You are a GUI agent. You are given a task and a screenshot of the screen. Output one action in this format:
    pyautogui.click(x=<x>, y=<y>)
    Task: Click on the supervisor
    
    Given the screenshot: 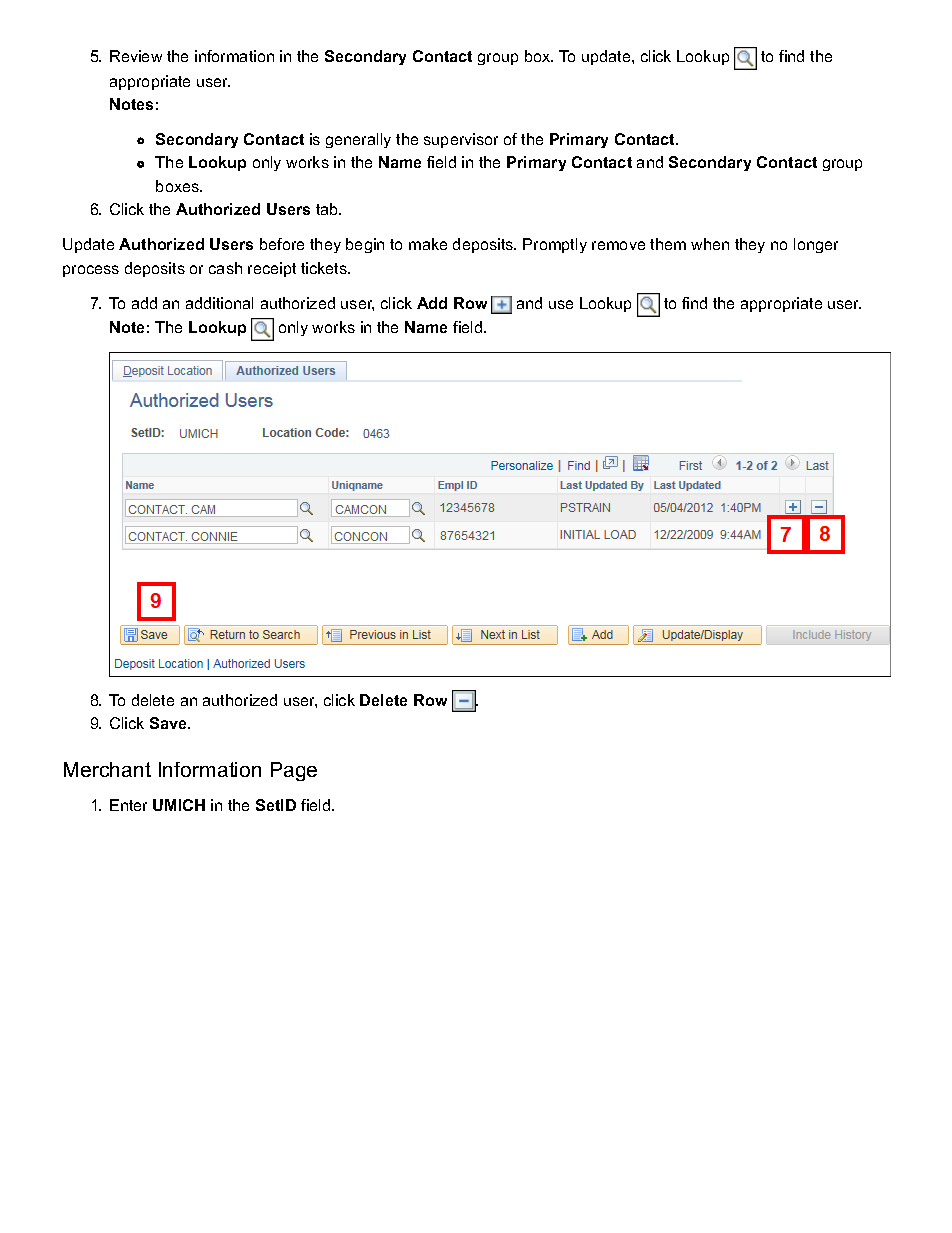 What is the action you would take?
    pyautogui.click(x=461, y=140)
